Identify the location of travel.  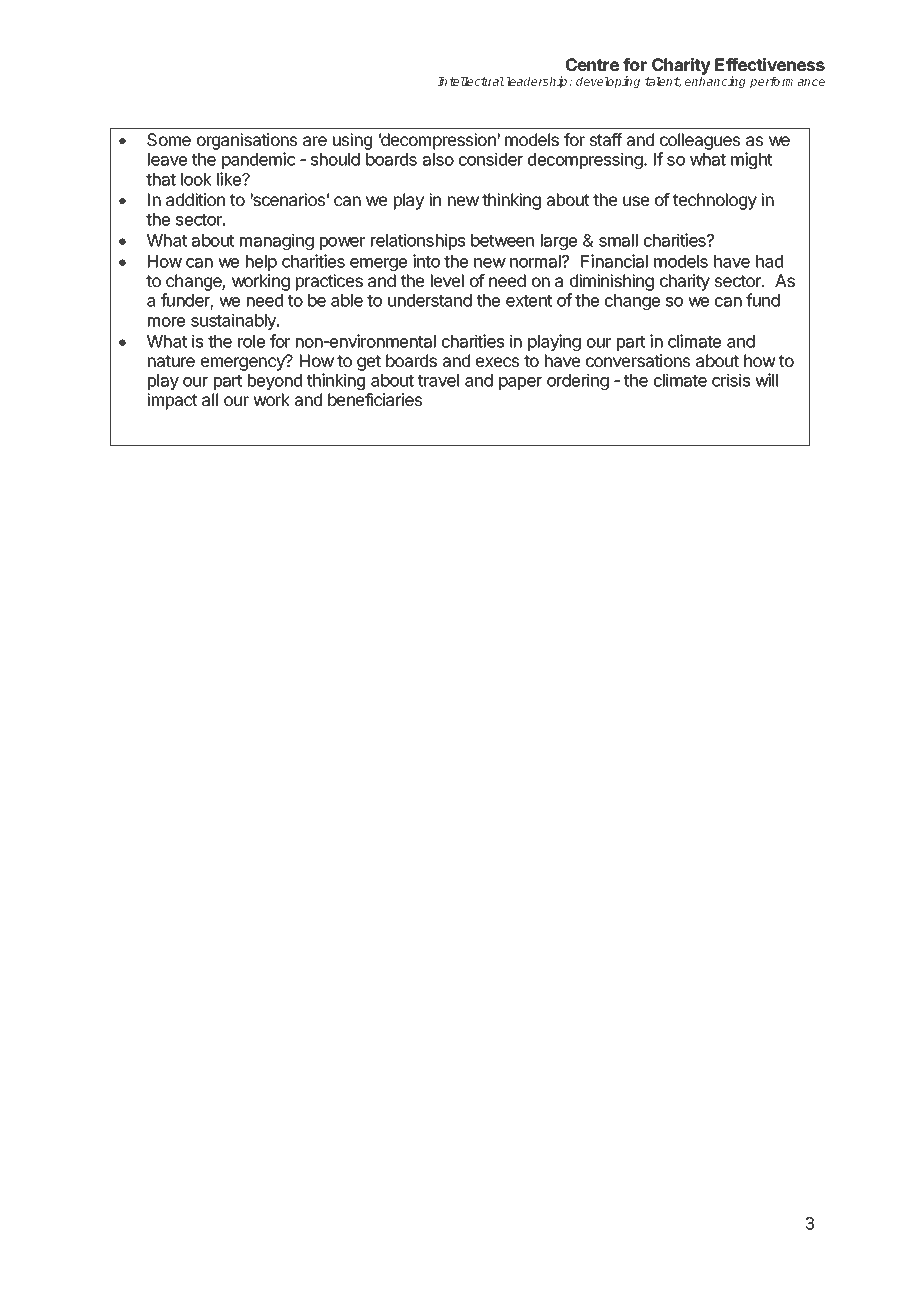
(438, 380).
